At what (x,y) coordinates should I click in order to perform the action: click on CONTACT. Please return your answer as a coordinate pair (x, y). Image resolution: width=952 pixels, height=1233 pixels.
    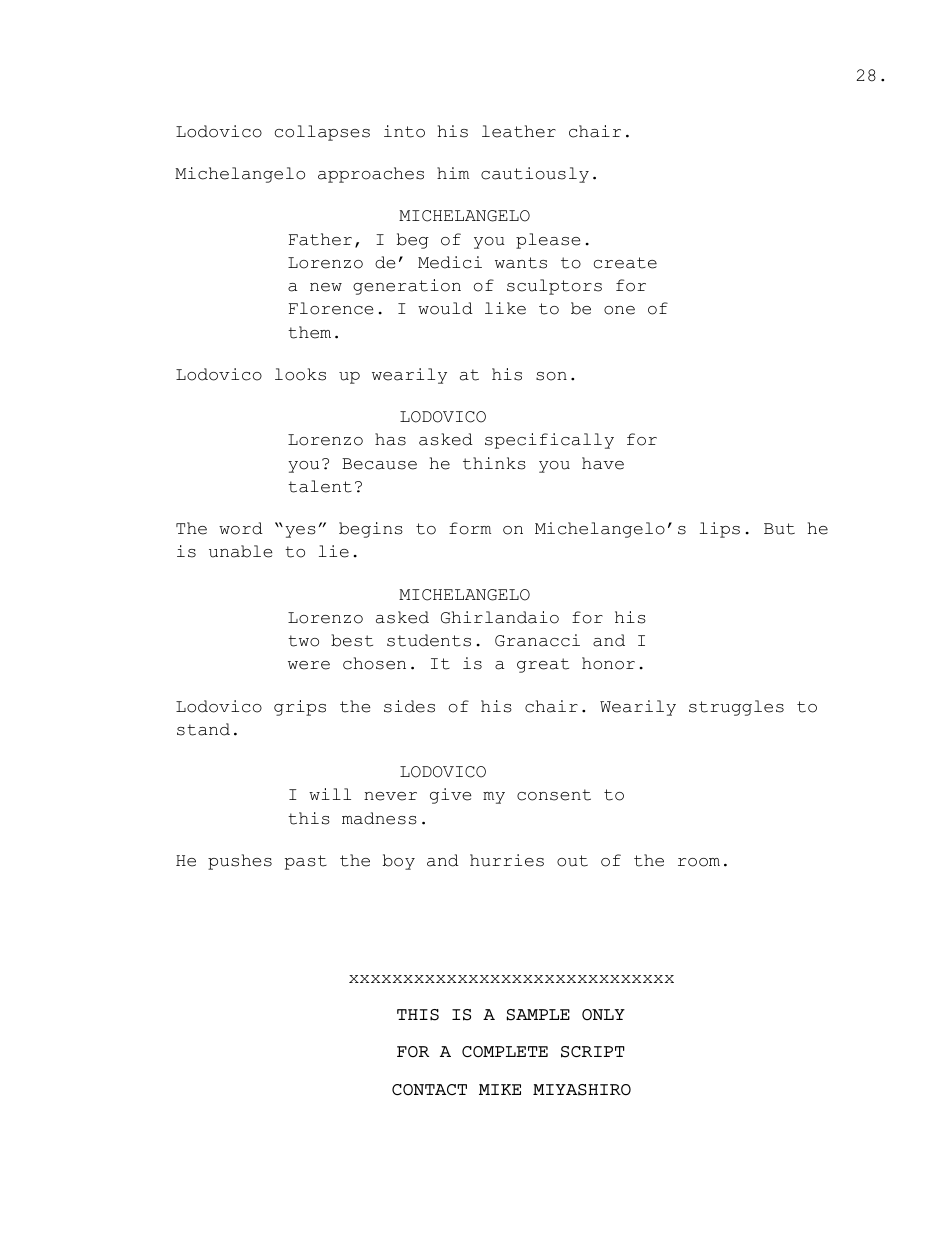
    Looking at the image, I should click on (429, 1089).
